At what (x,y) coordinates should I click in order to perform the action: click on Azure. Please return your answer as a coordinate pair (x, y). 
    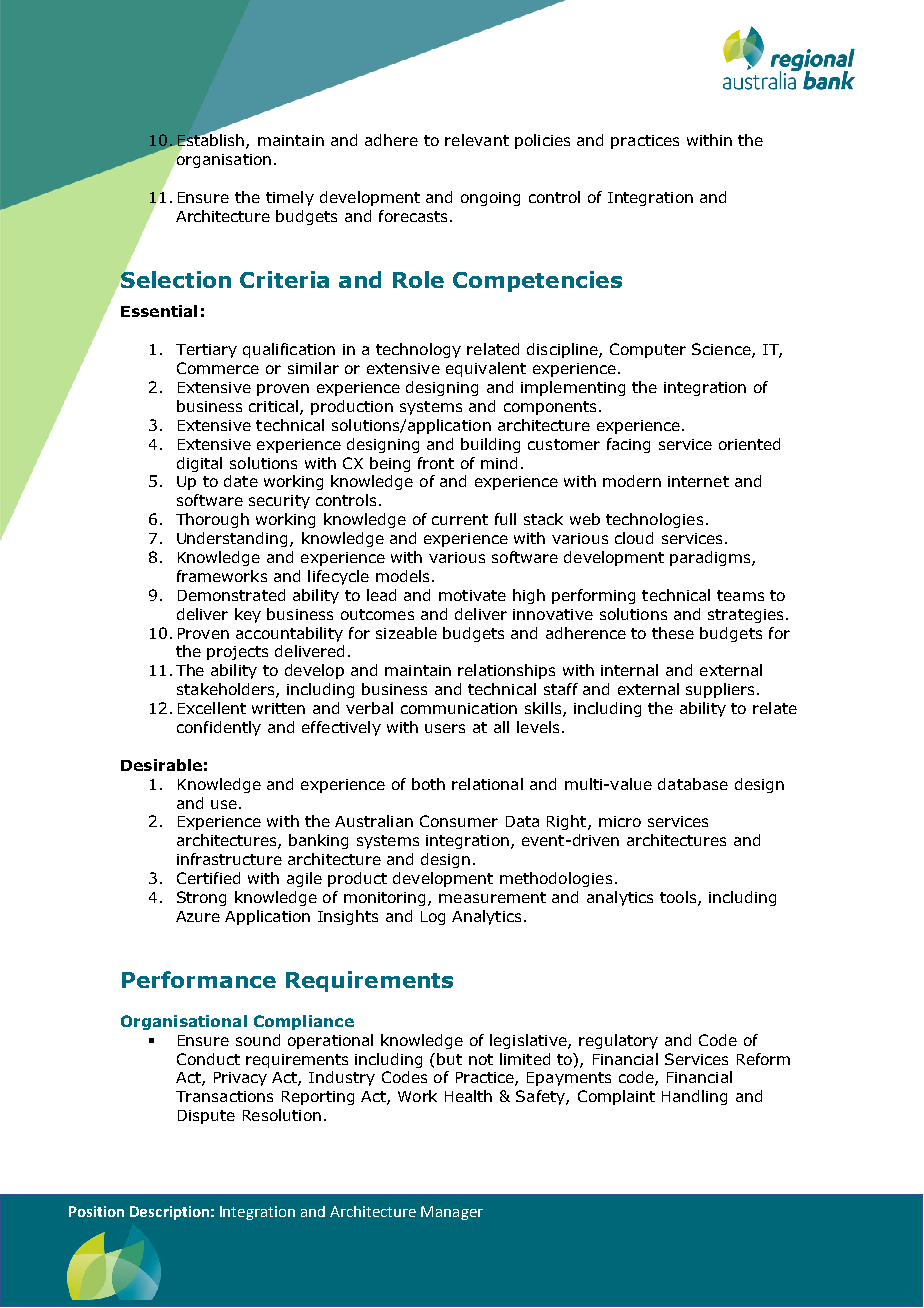
    Looking at the image, I should click on (198, 916).
